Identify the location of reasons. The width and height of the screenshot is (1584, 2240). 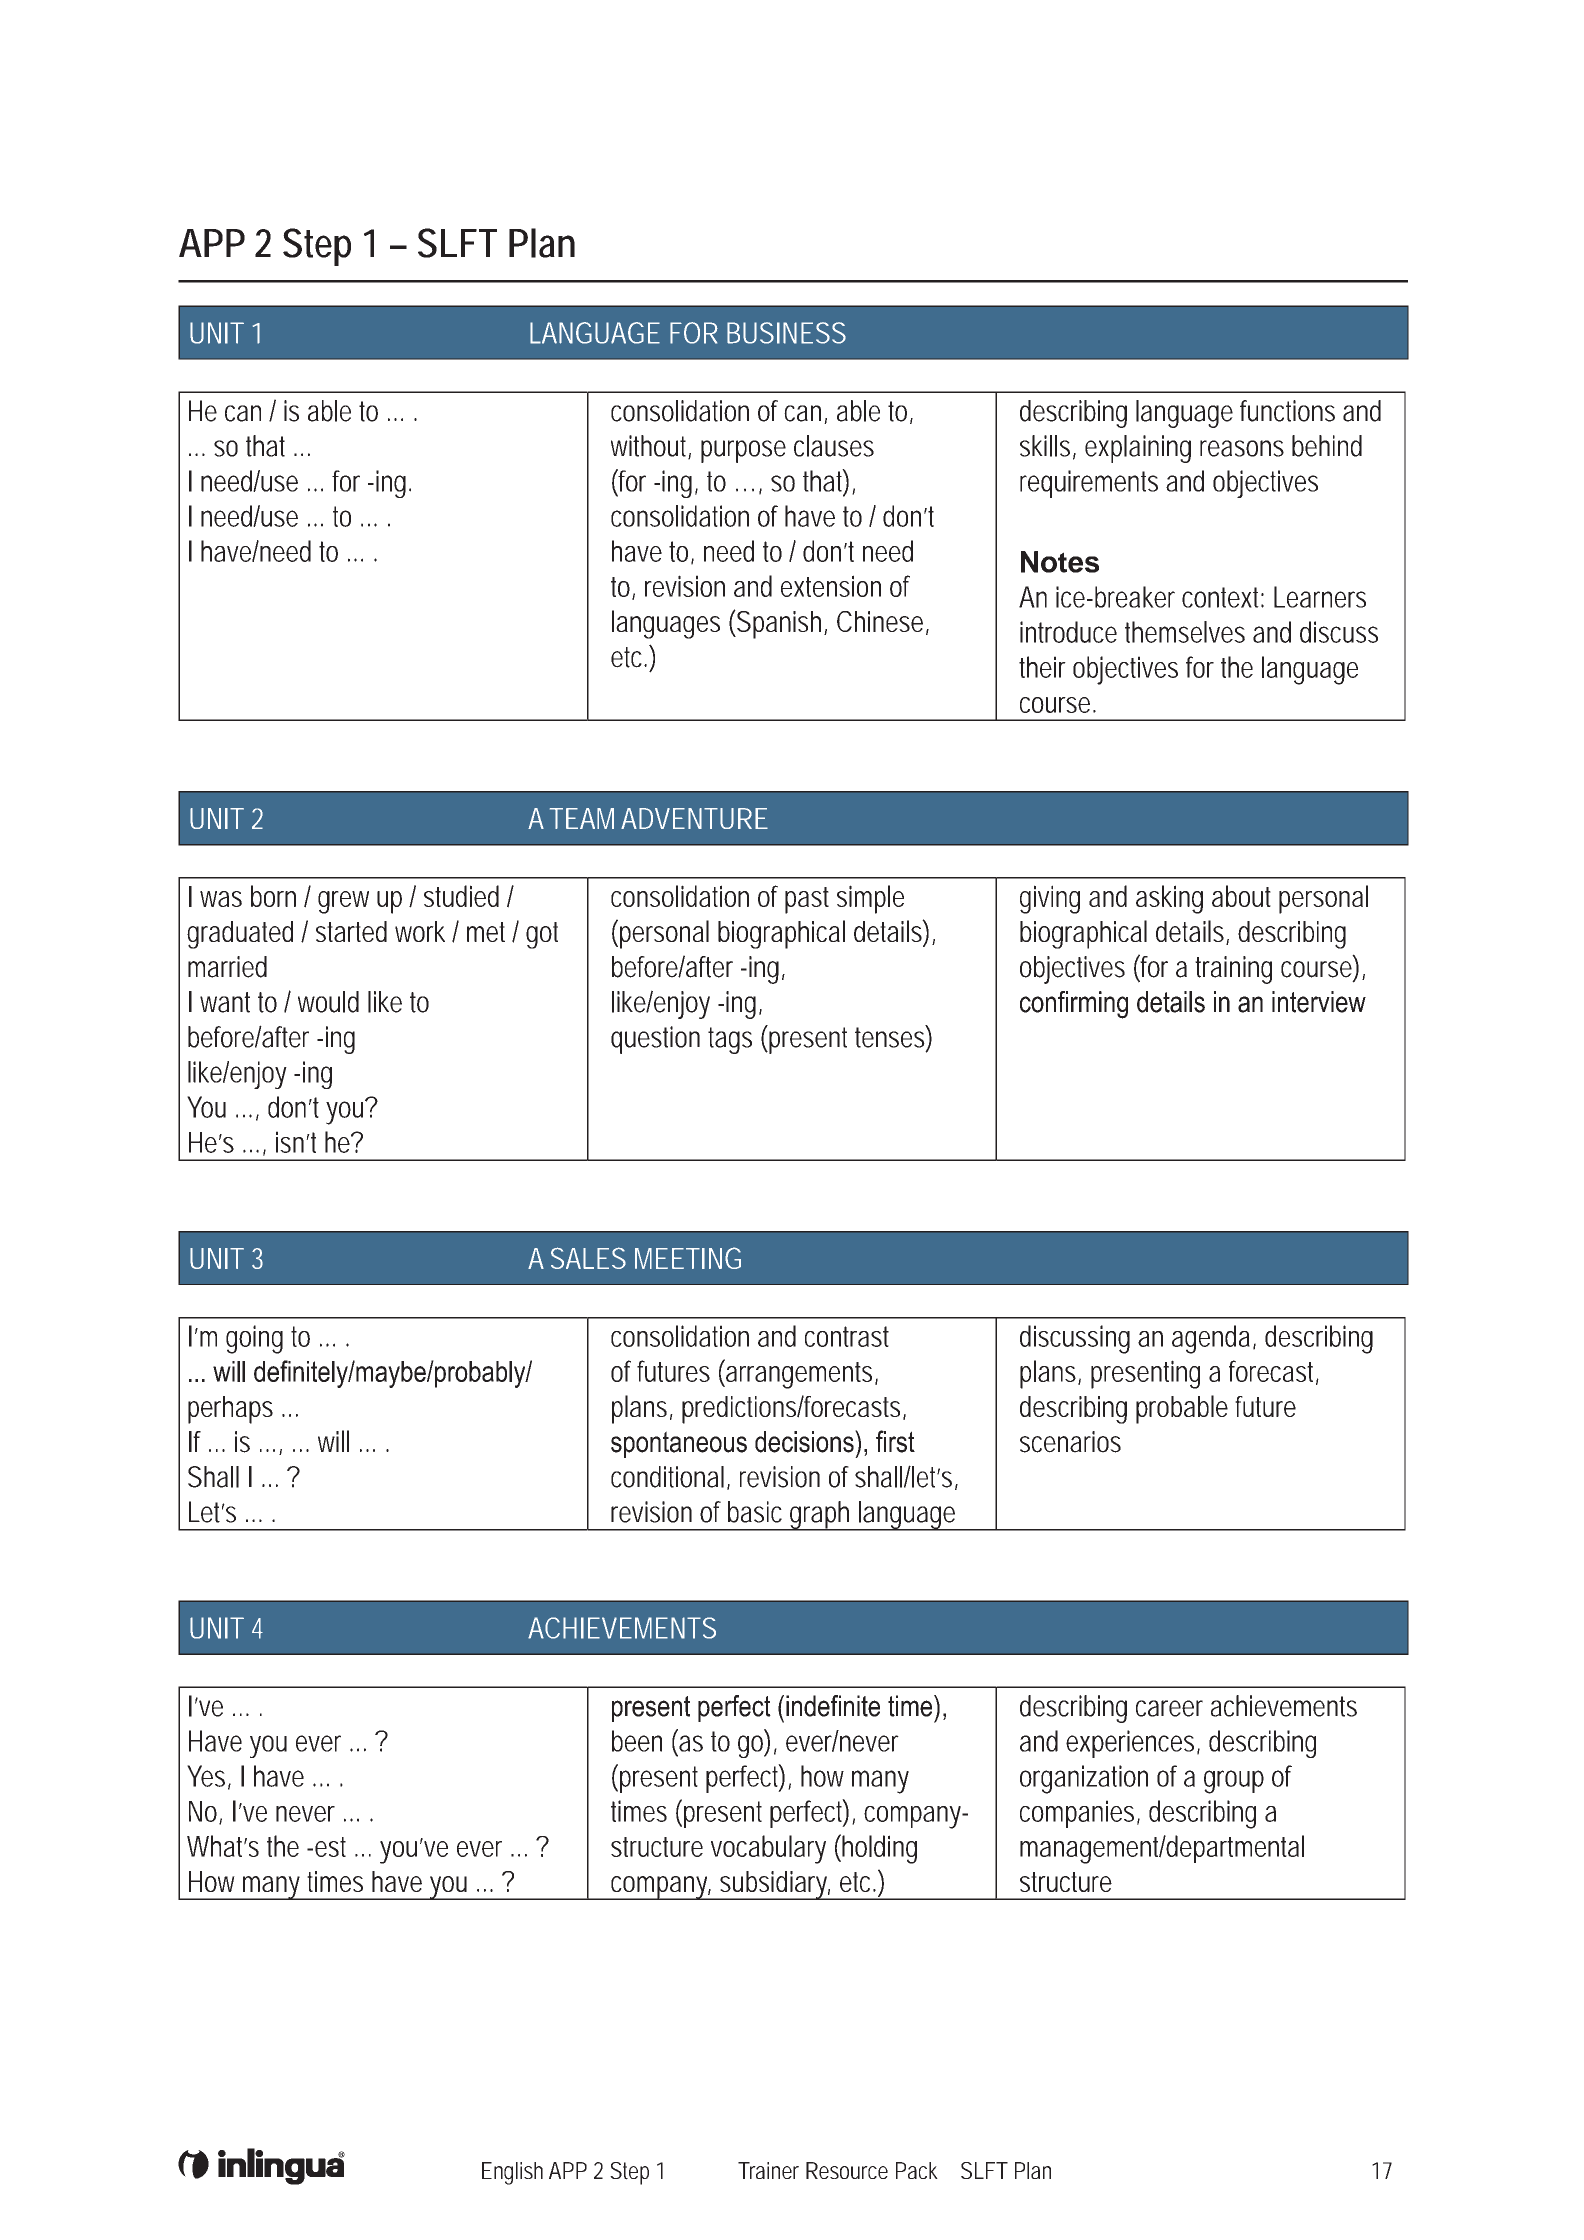
(1242, 448).
